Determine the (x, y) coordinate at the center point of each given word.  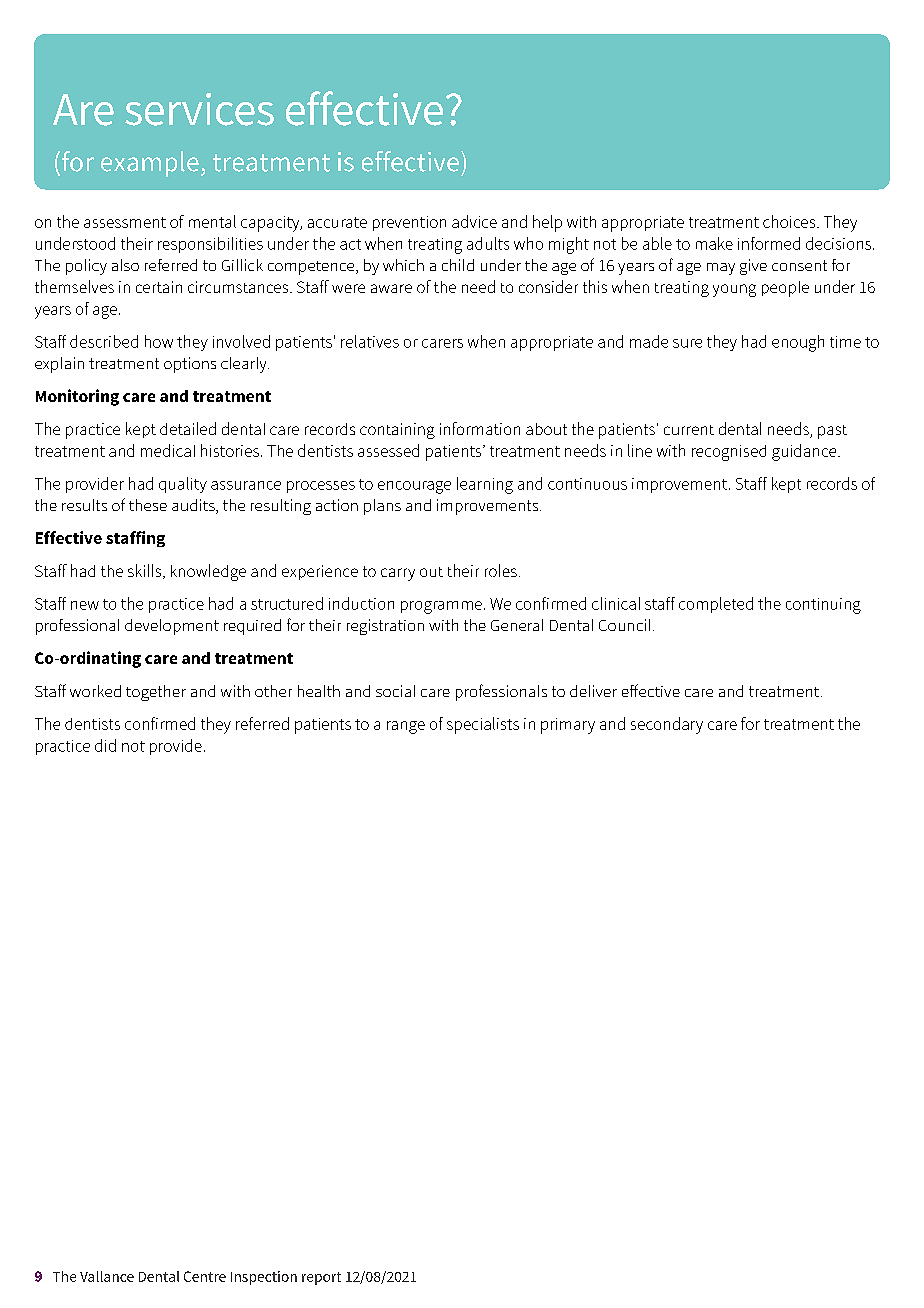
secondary (667, 725)
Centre (205, 1276)
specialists (483, 725)
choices (790, 221)
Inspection (264, 1278)
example (150, 164)
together (156, 693)
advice (474, 221)
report (321, 1278)
